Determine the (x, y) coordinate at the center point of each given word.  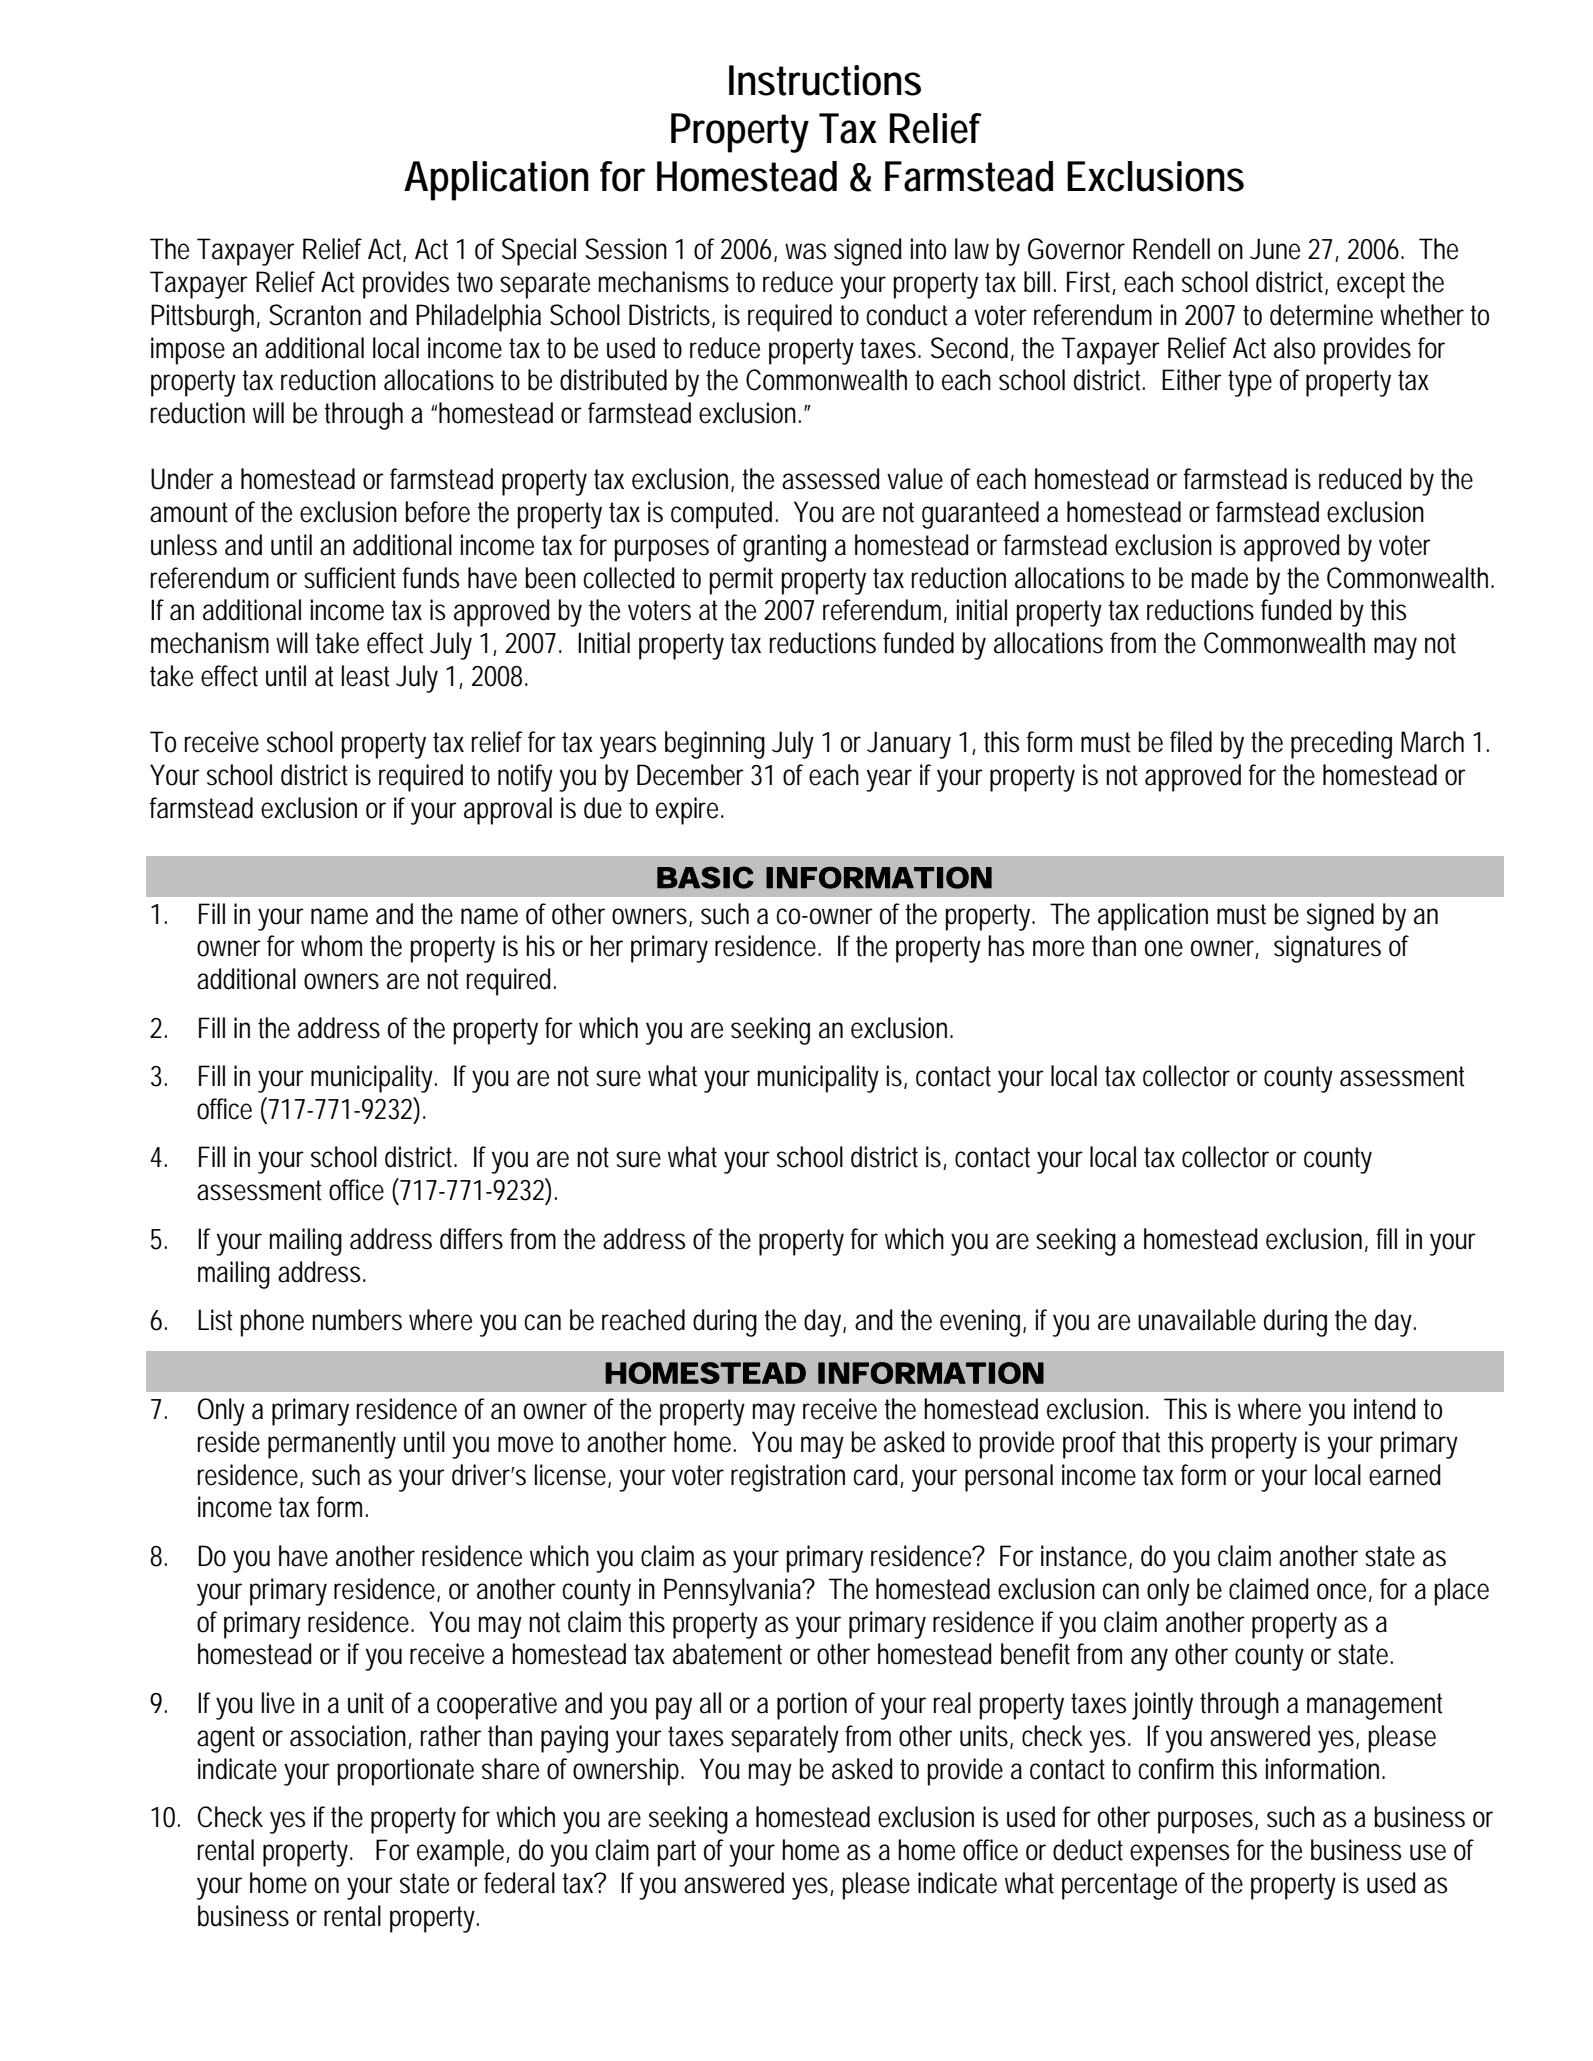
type (1250, 383)
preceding (1341, 745)
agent (226, 1739)
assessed (831, 479)
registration (788, 1478)
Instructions (825, 80)
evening (983, 1323)
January (909, 745)
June (1275, 249)
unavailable (1197, 1320)
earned (1405, 1475)
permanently (332, 1445)
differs (471, 1239)
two (475, 282)
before (437, 512)
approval (508, 811)
